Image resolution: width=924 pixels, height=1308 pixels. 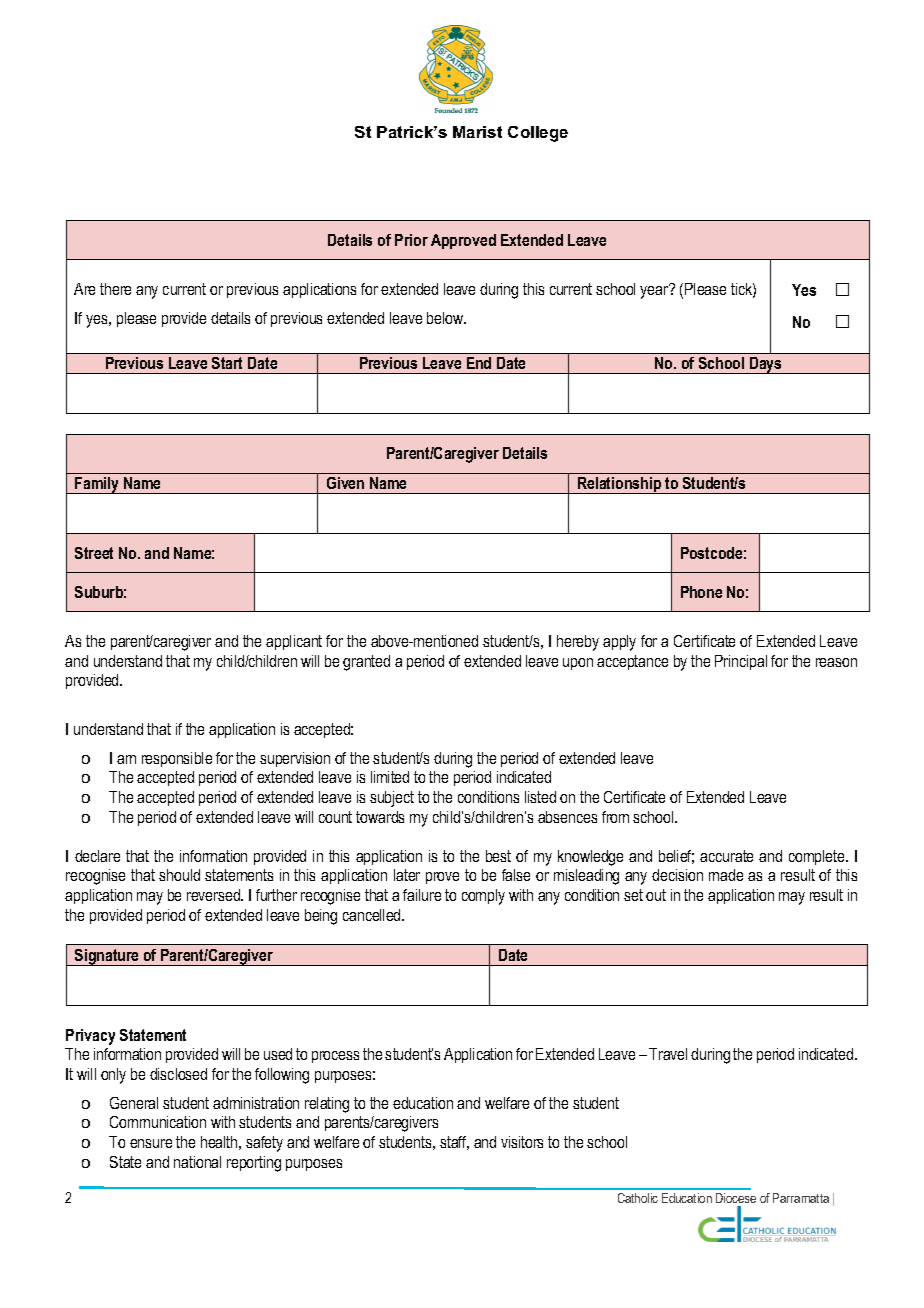 I want to click on year, so click(x=655, y=291).
